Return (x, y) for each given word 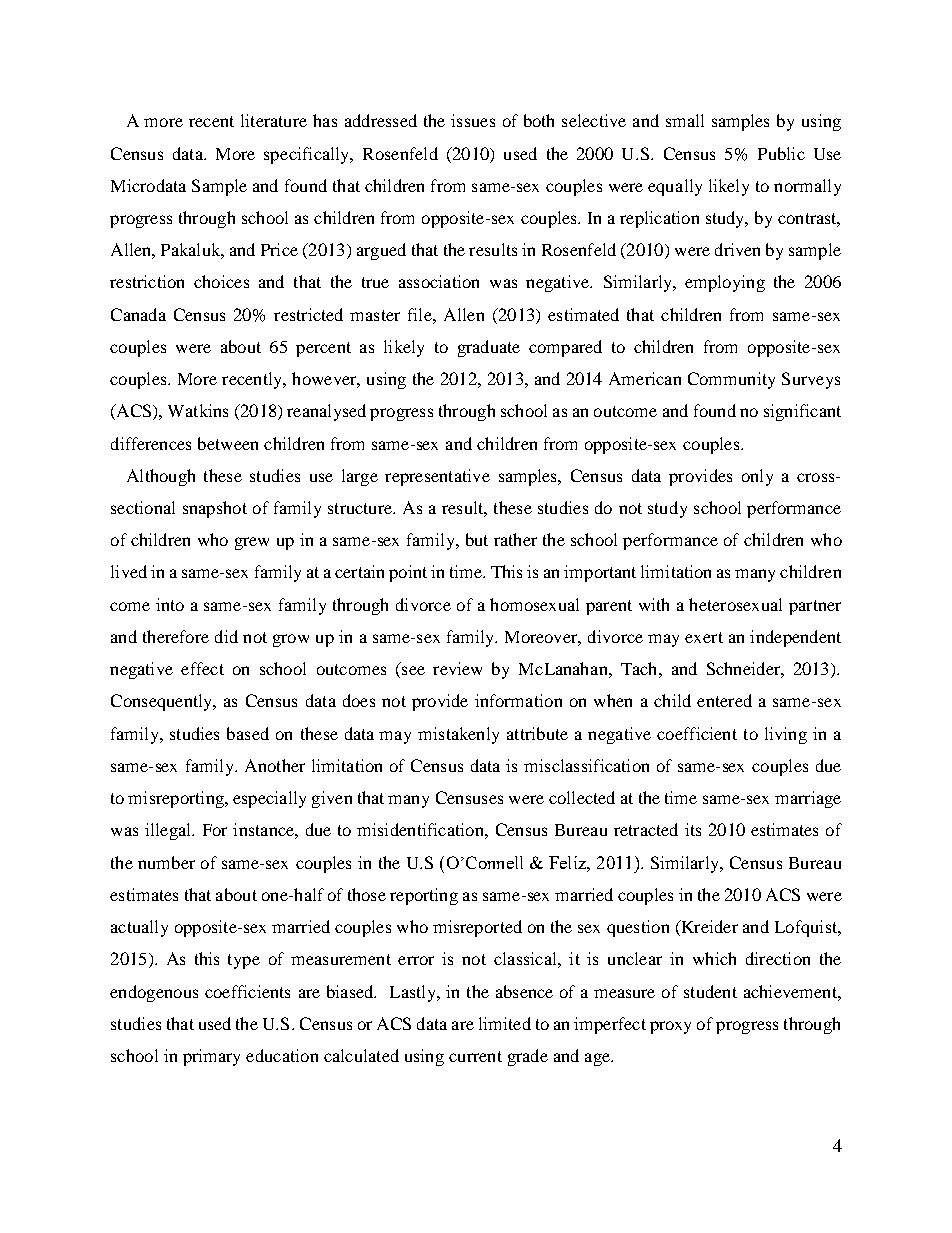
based (248, 733)
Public (781, 153)
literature (274, 120)
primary (211, 1057)
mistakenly (458, 735)
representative (437, 477)
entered (724, 700)
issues (473, 120)
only (757, 477)
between (228, 443)
